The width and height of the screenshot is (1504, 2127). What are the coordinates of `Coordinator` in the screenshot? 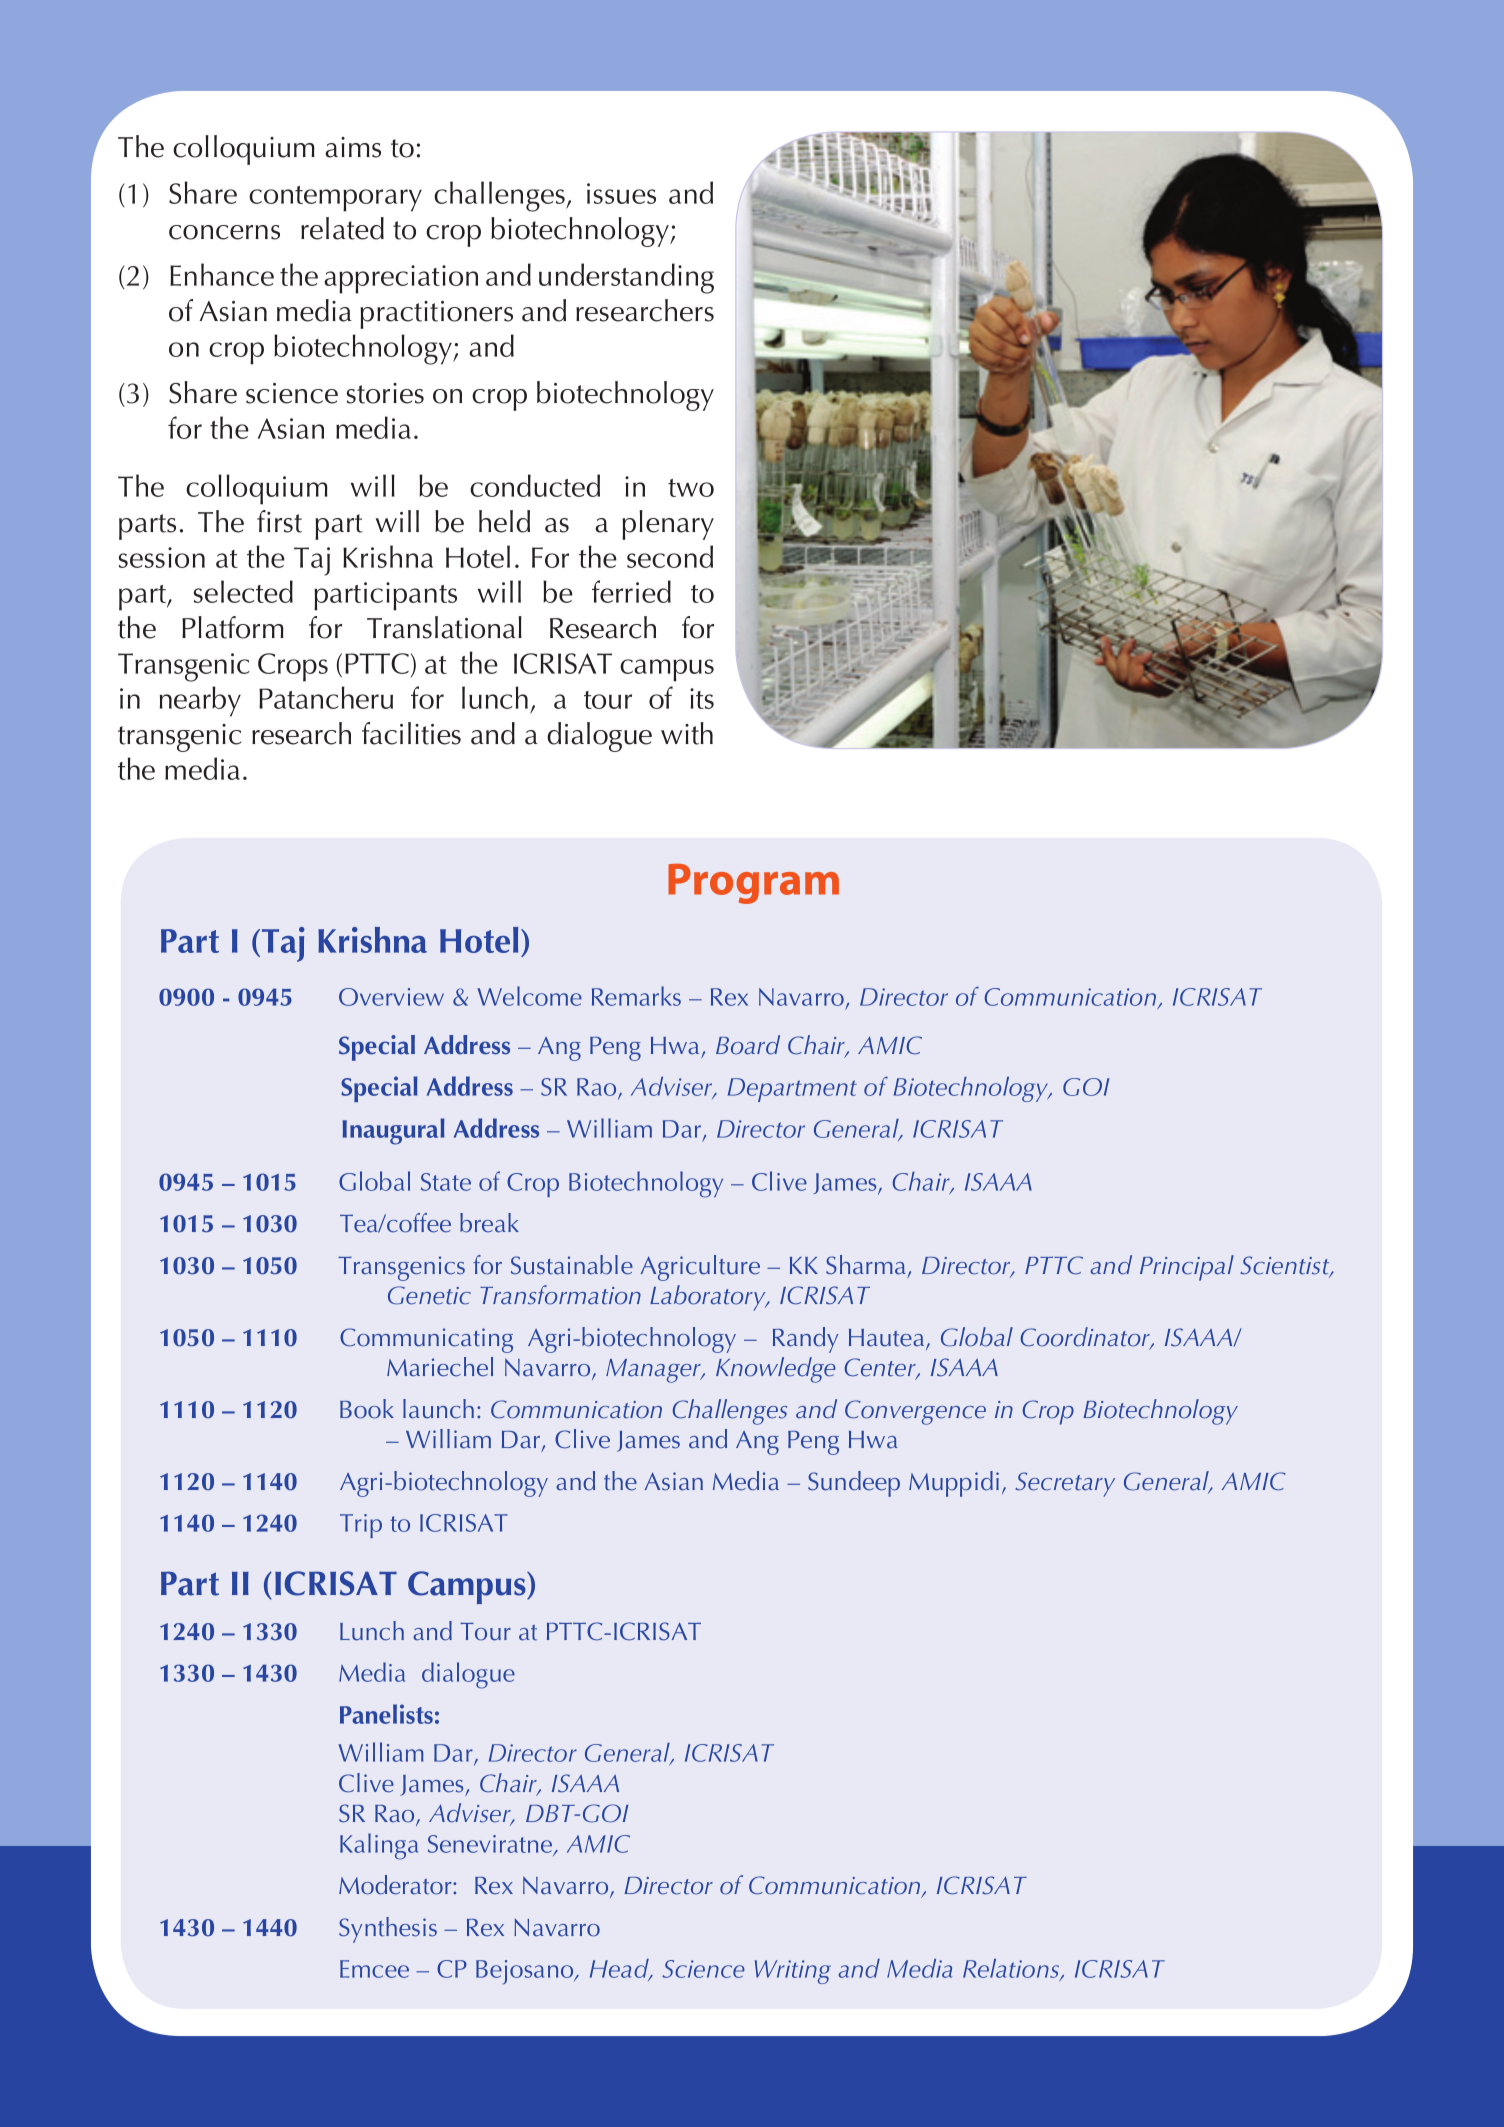 It's located at (1086, 1338).
